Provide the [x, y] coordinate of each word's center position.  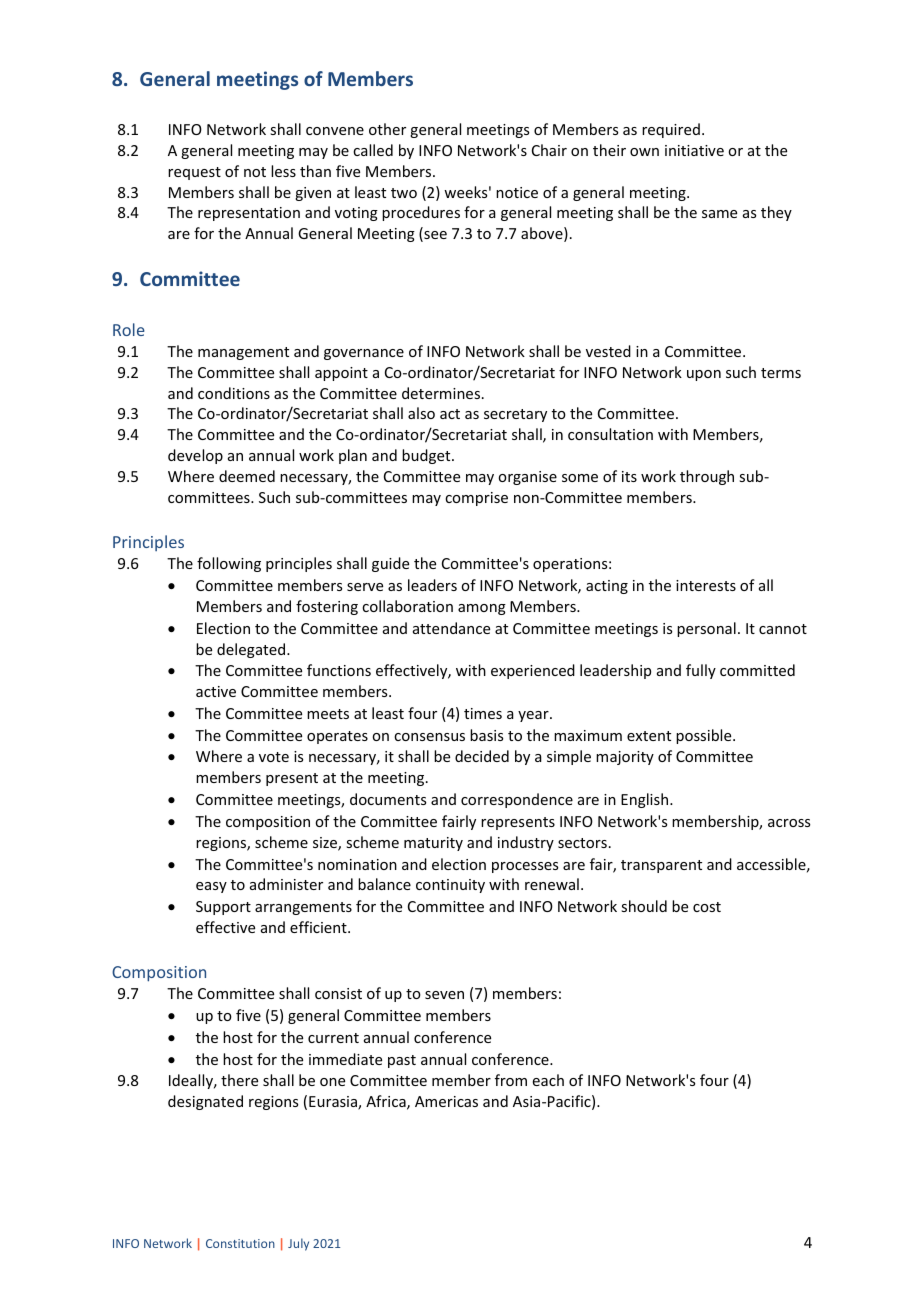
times [483, 713]
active [216, 691]
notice [517, 192]
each [548, 1080]
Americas [446, 1101]
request [194, 173]
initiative [694, 150]
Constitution [240, 1243]
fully [701, 671]
